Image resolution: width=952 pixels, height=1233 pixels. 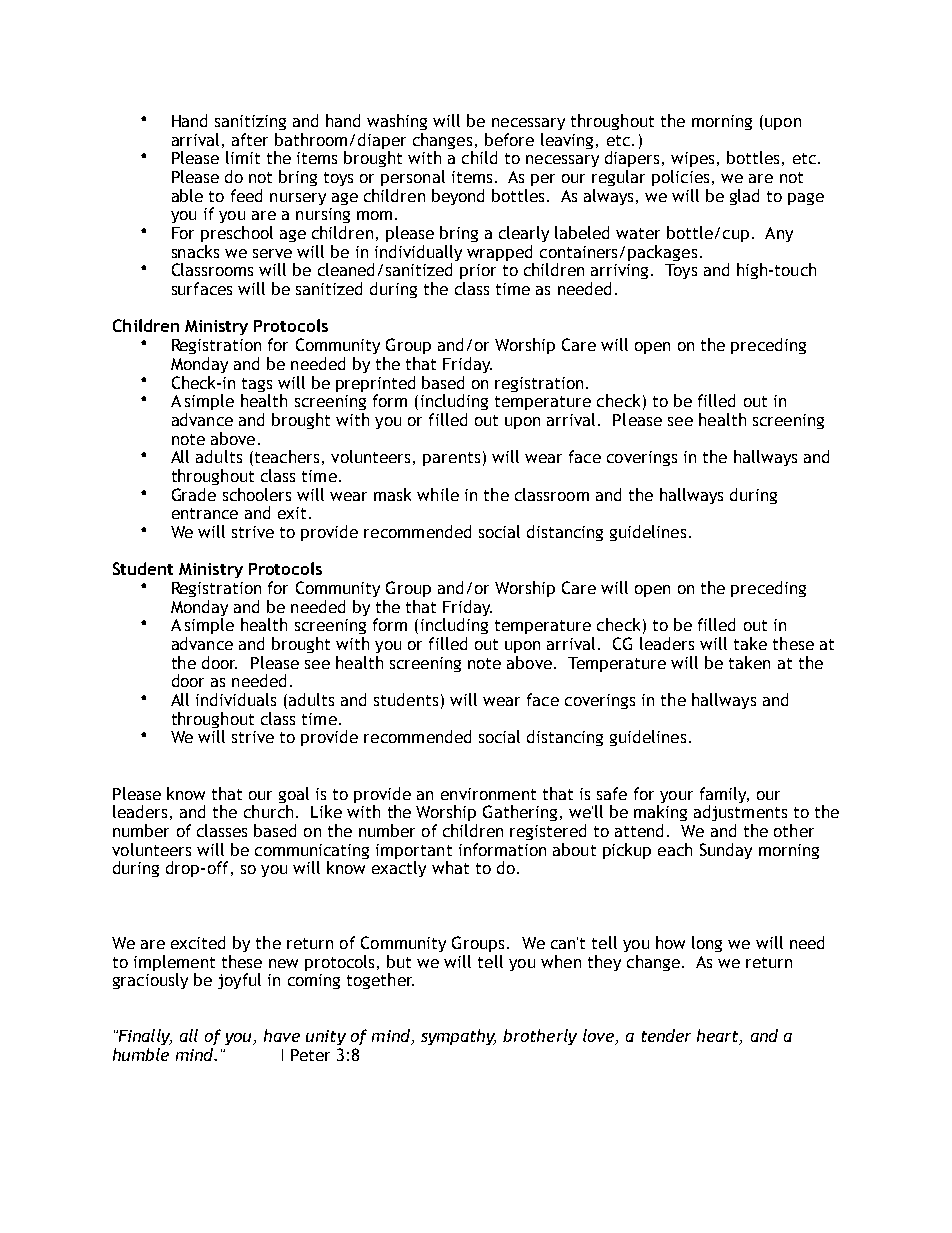 I want to click on limit, so click(x=243, y=157).
